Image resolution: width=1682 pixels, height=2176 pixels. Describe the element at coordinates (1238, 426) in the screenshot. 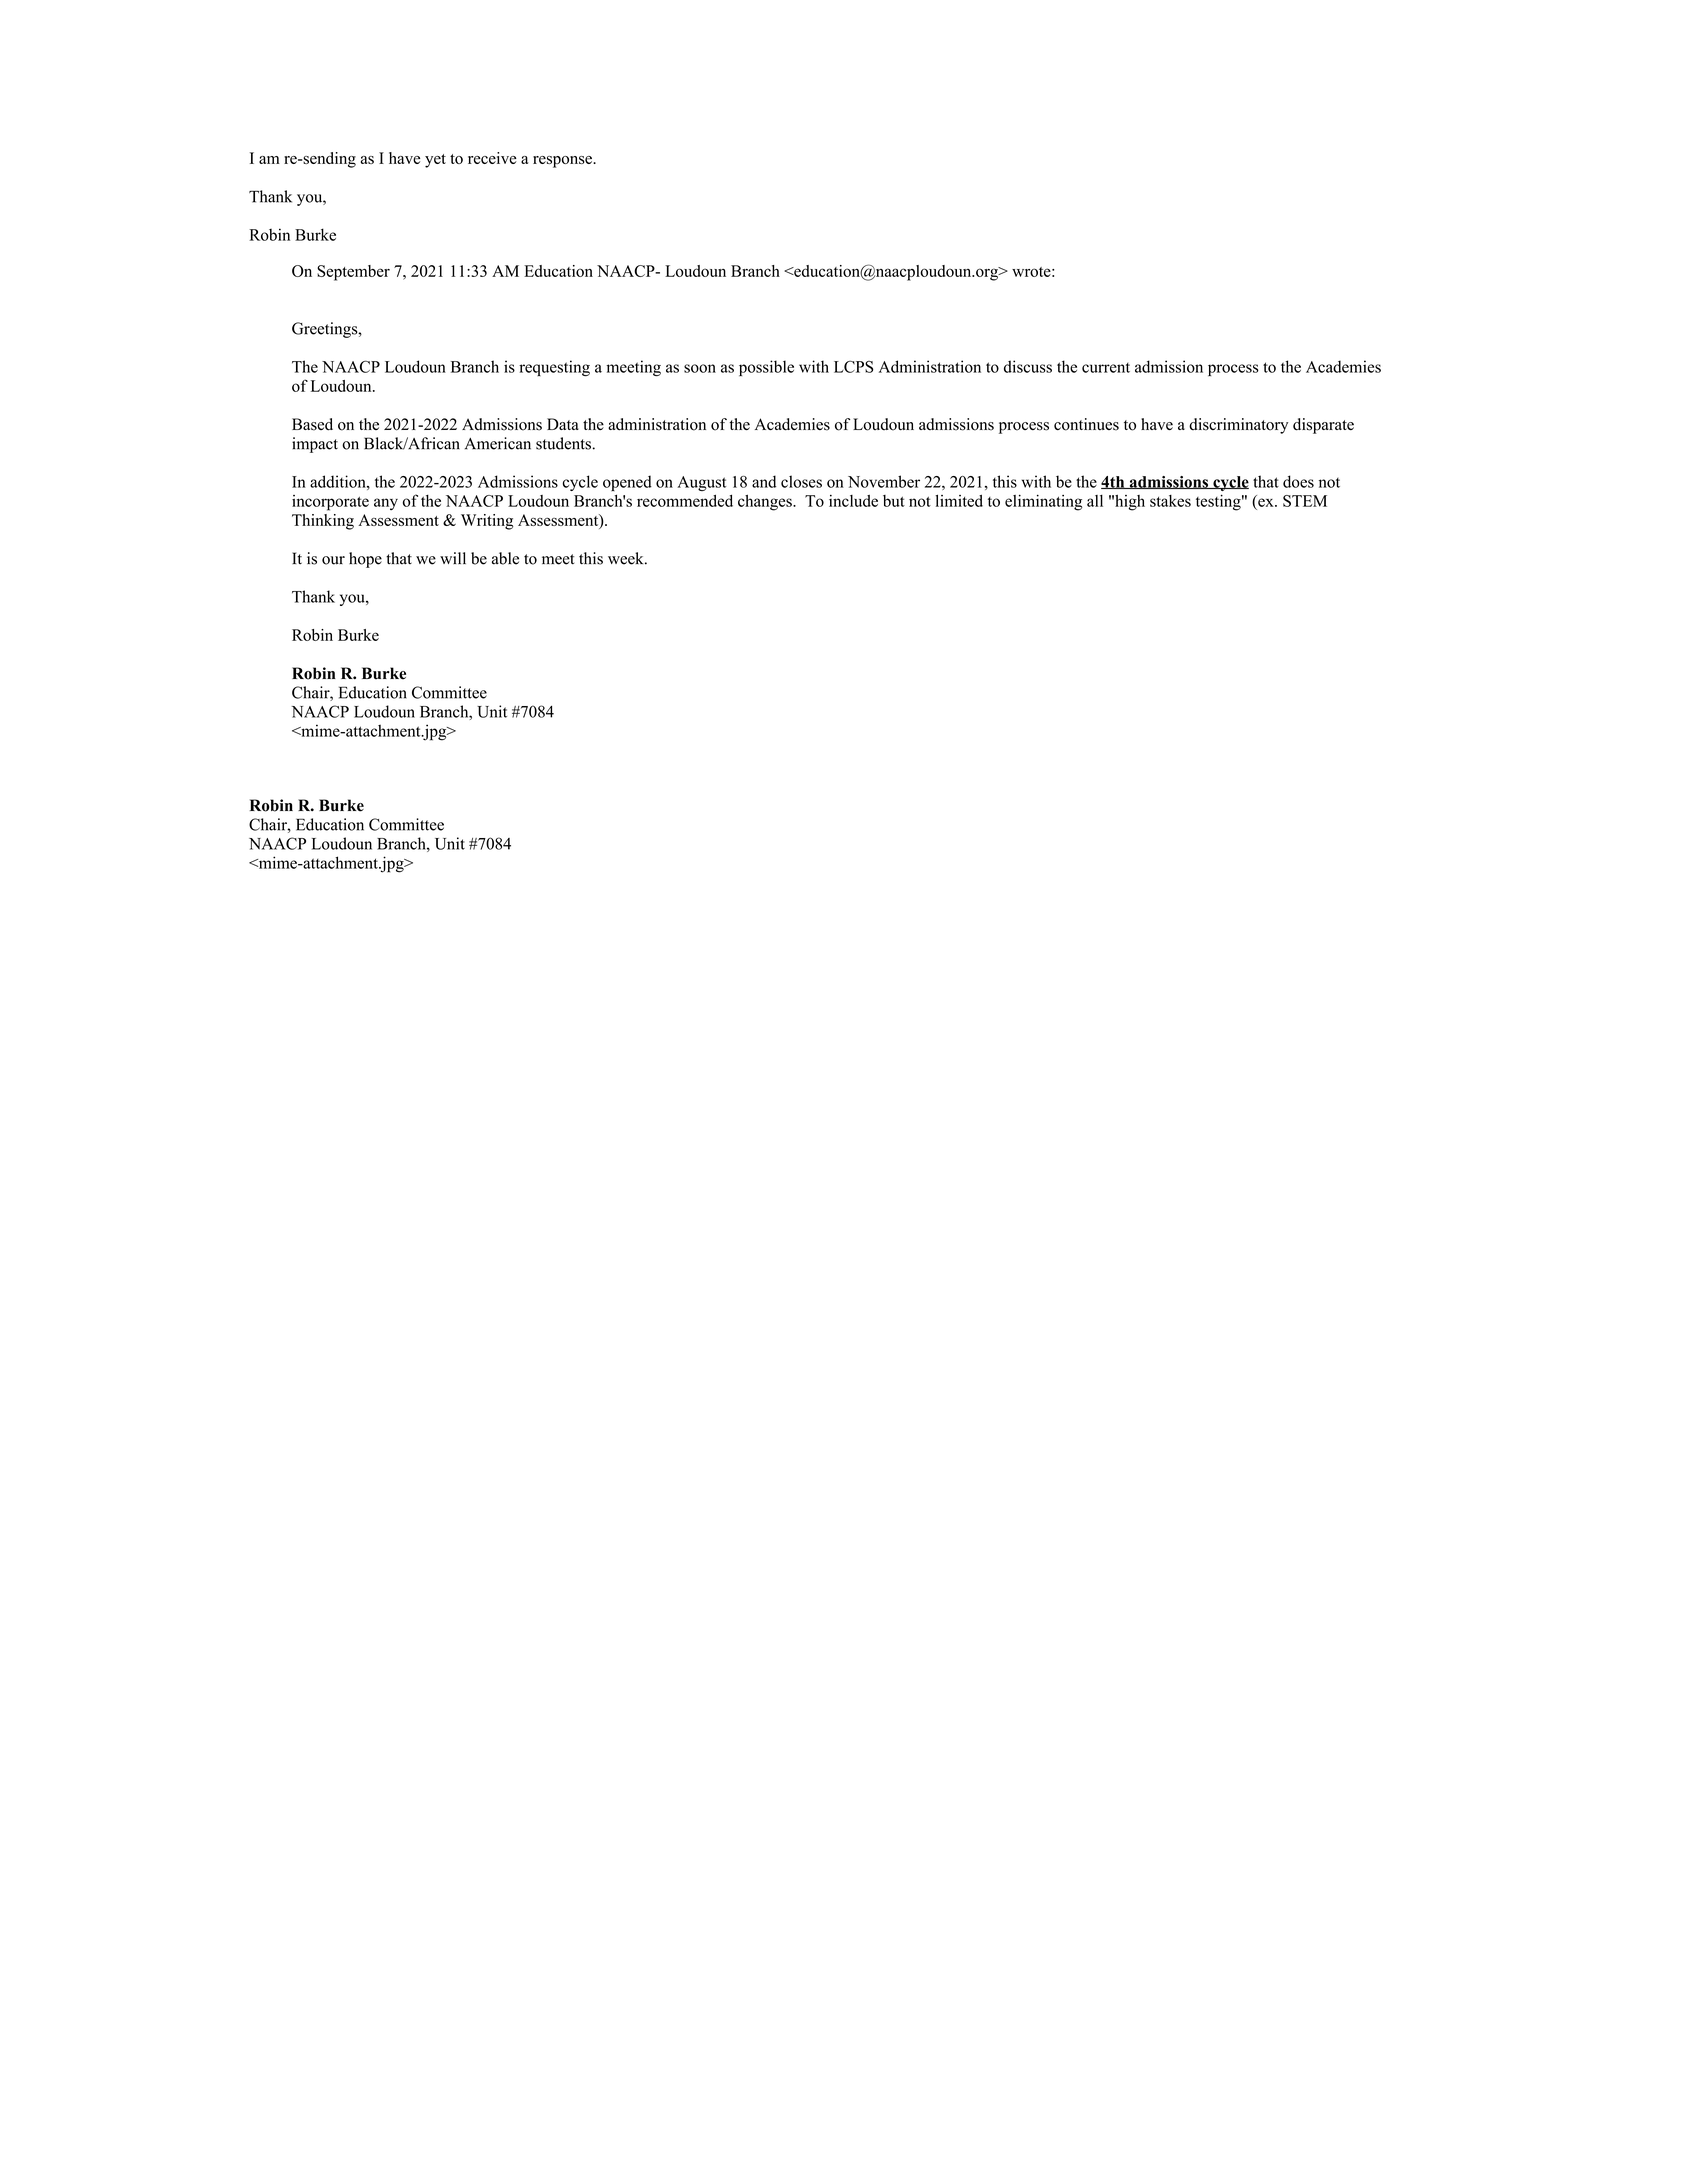

I see `discriminatory` at that location.
